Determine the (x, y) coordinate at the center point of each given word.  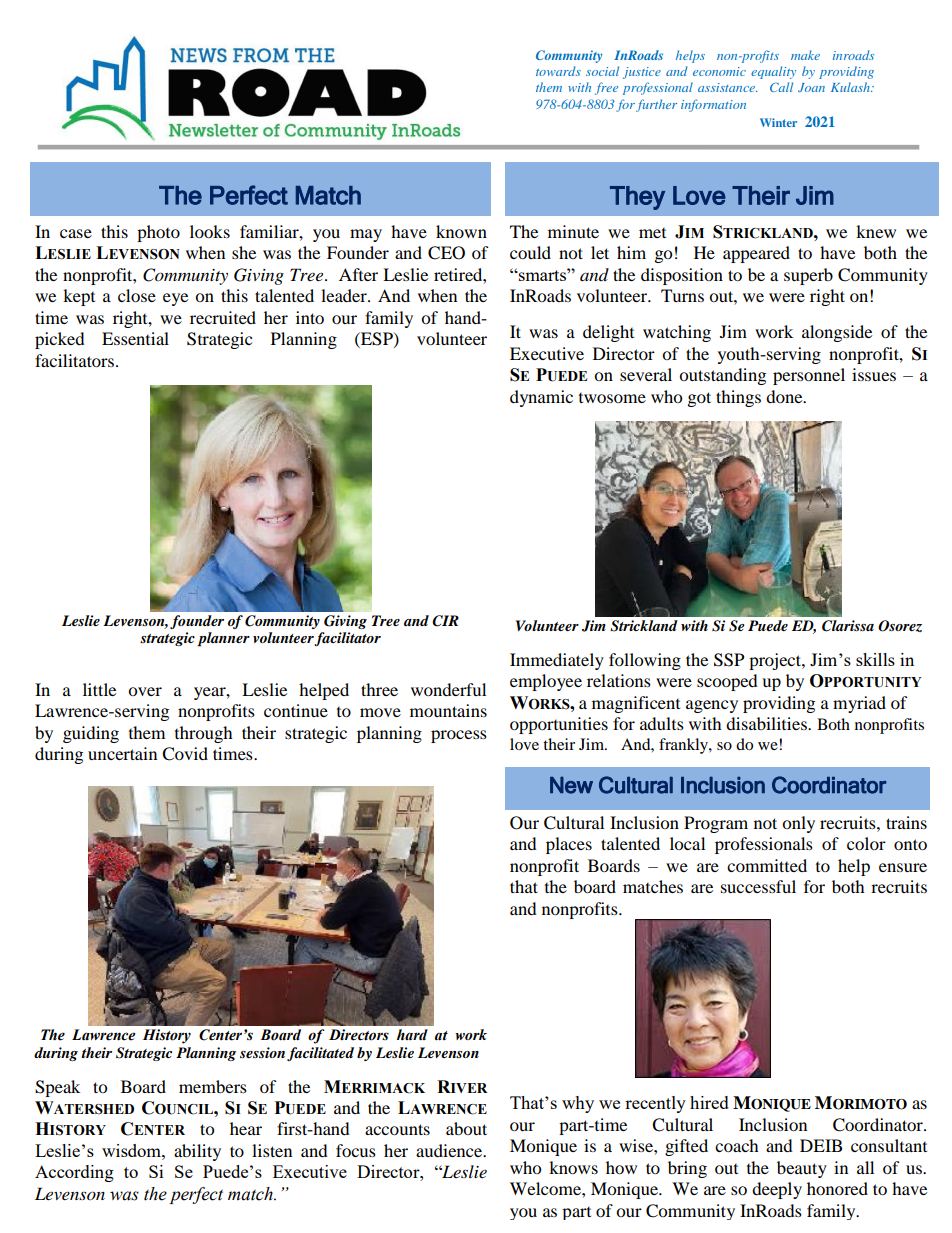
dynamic (541, 398)
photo (158, 233)
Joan (811, 87)
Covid (185, 754)
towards (558, 71)
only (798, 824)
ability (197, 1152)
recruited (223, 317)
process (459, 736)
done (785, 396)
